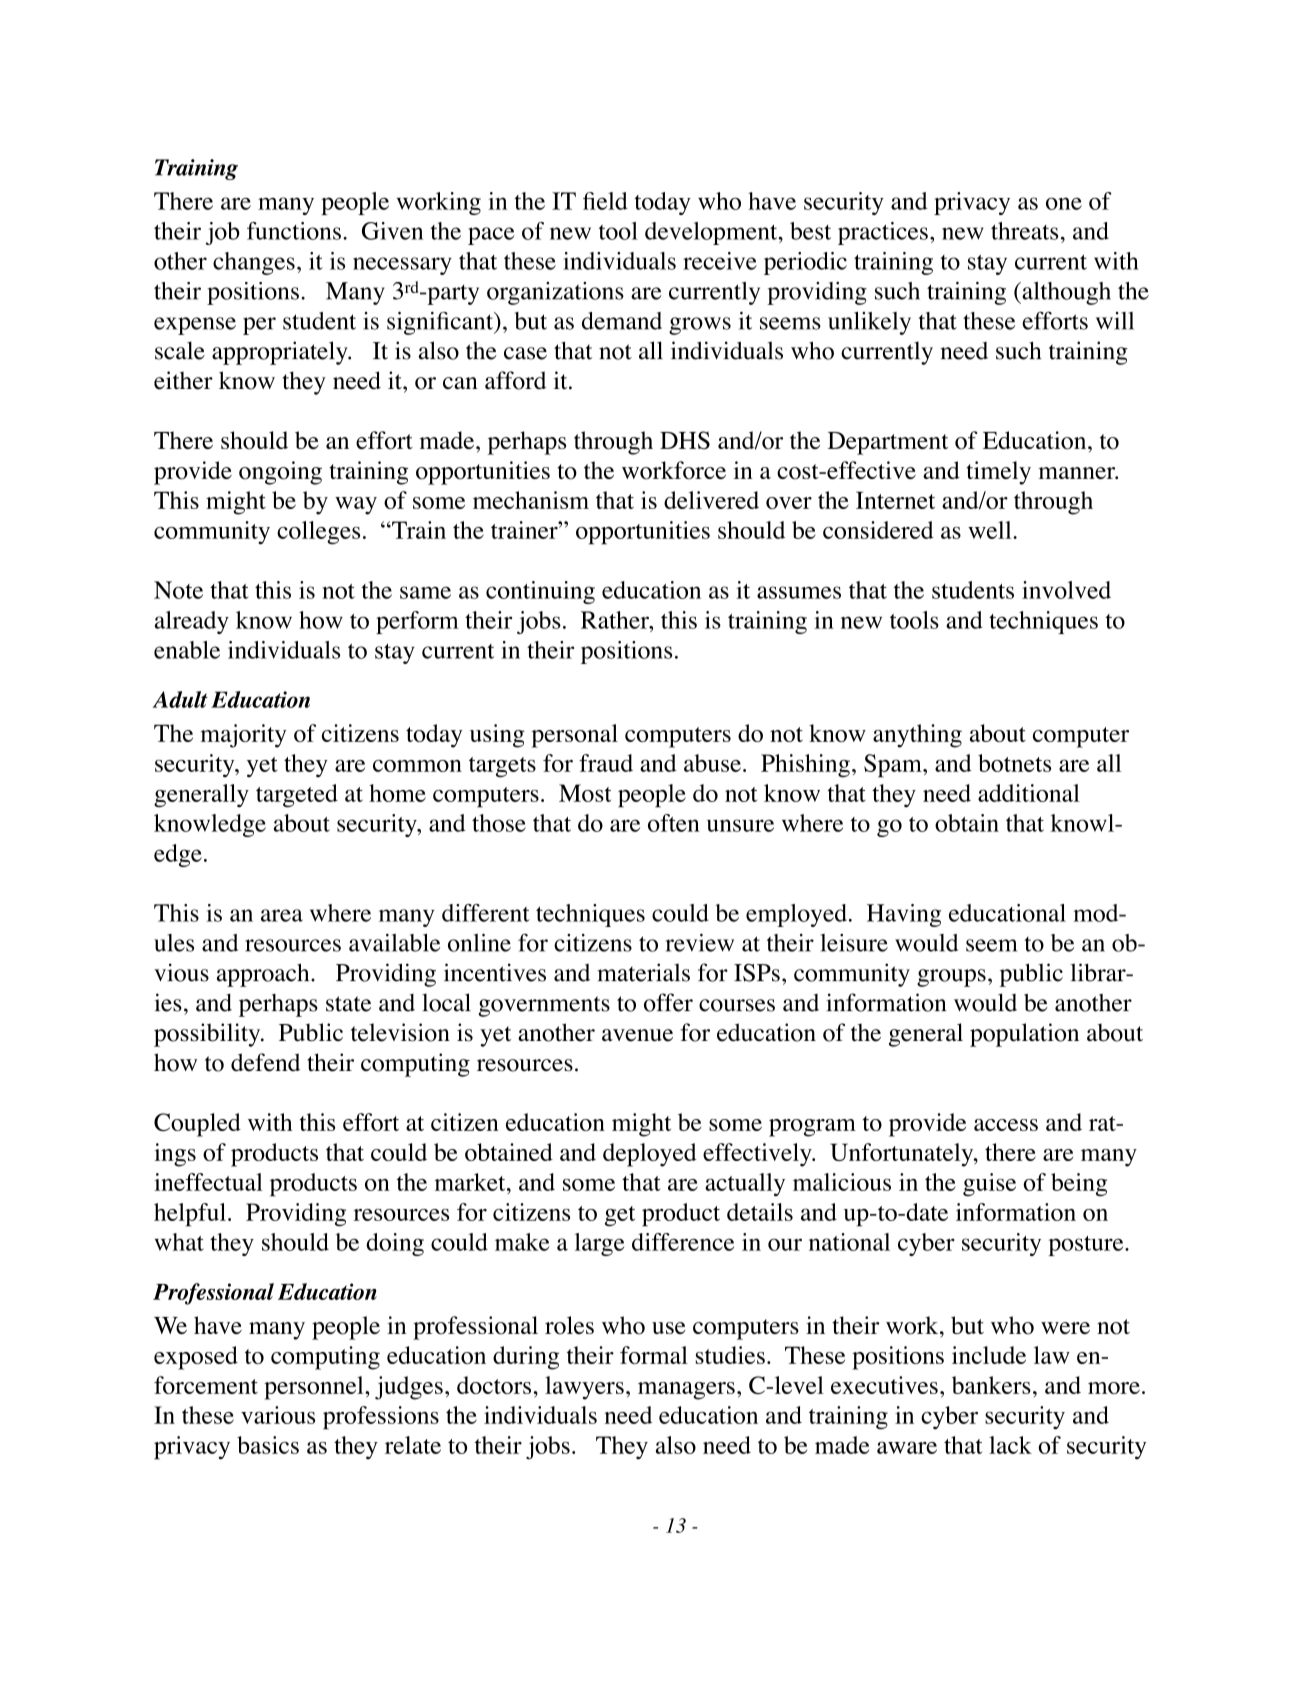 This screenshot has width=1308, height=1693. What do you see at coordinates (712, 233) in the screenshot?
I see `development` at bounding box center [712, 233].
